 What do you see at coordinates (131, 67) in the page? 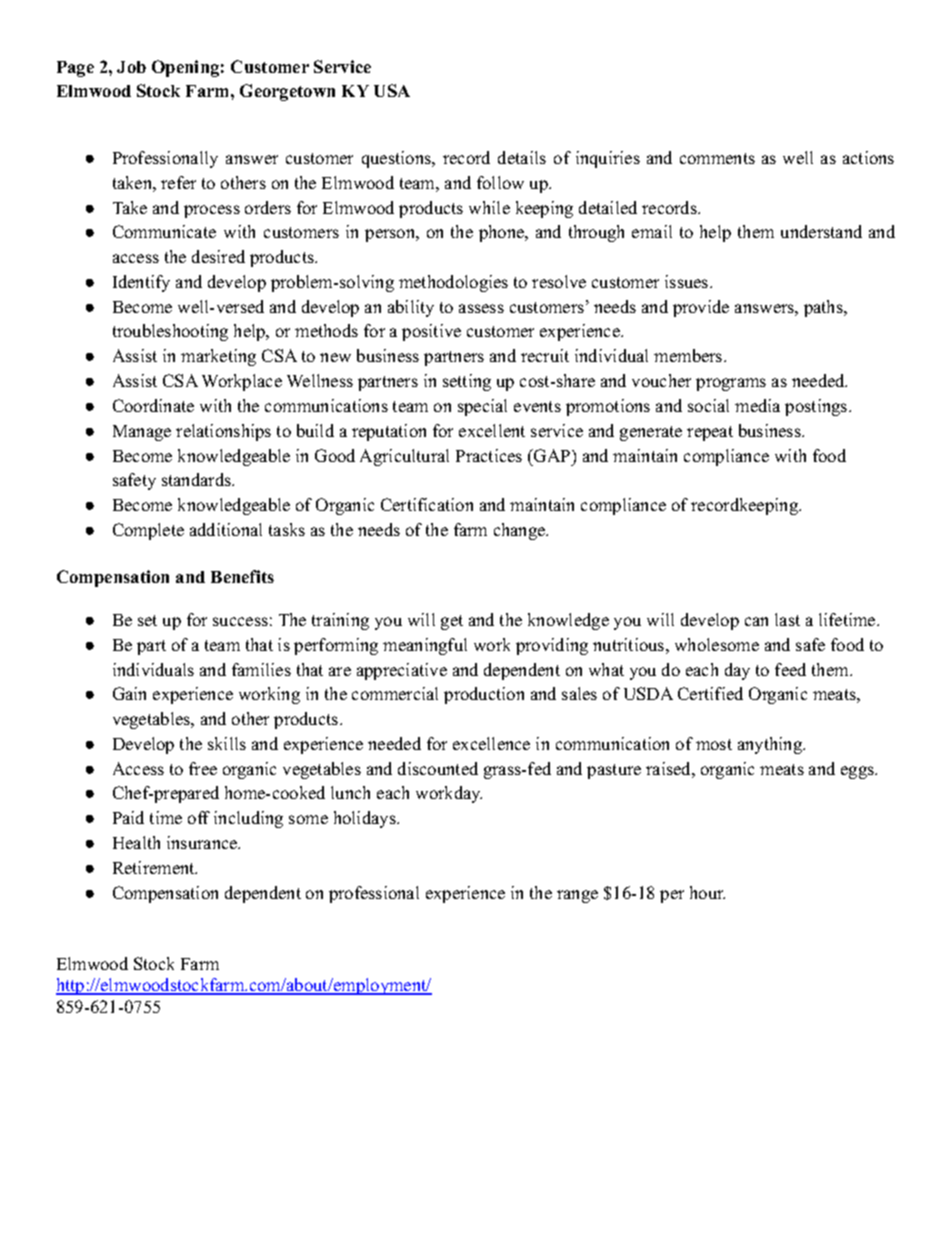
I see `Job` at bounding box center [131, 67].
